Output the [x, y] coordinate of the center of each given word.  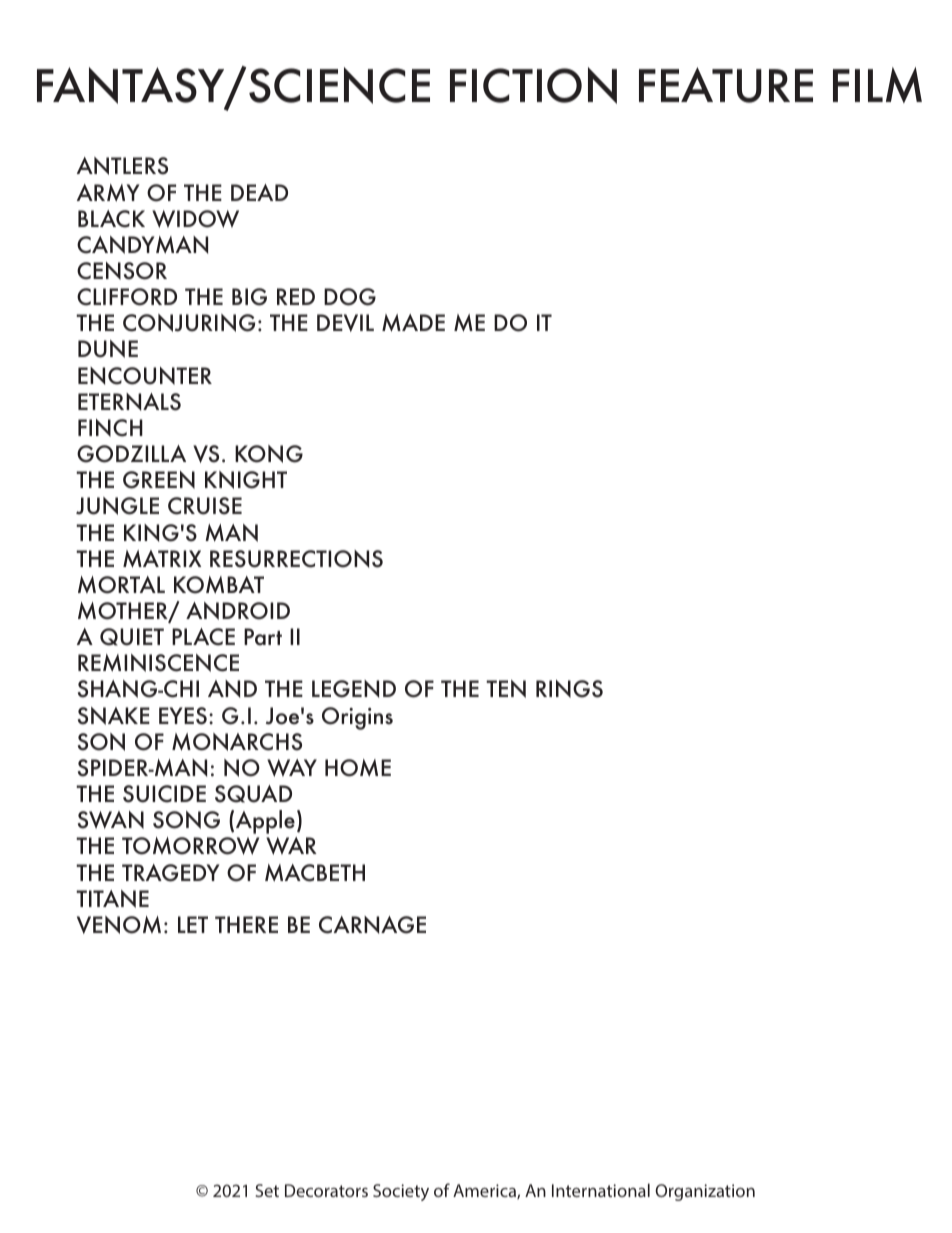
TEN [506, 689]
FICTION [533, 85]
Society [401, 1192]
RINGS [569, 689]
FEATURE [726, 85]
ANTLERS [122, 166]
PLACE [203, 637]
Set [267, 1190]
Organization [705, 1192]
